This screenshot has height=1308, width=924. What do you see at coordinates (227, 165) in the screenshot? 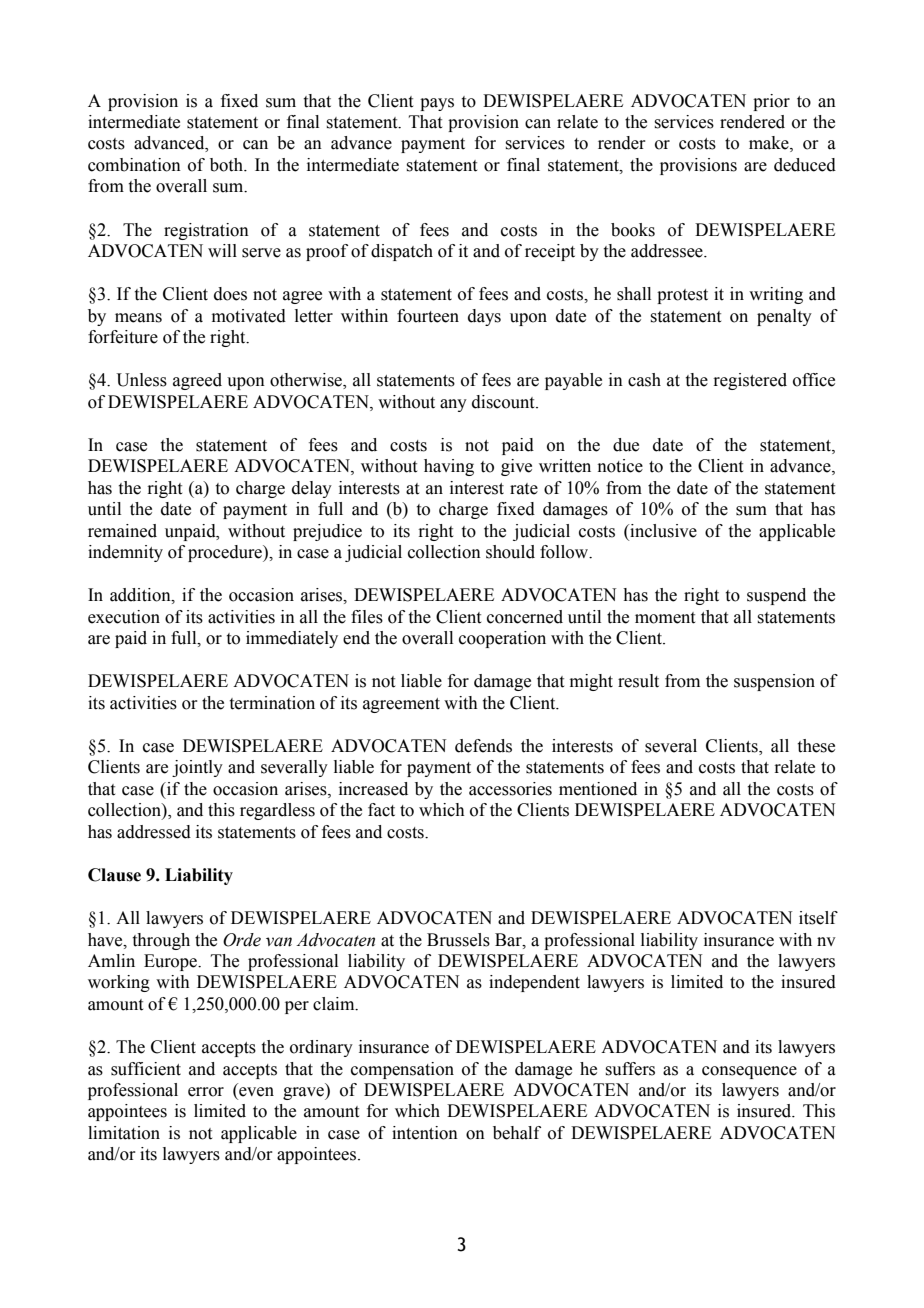
I see `both` at bounding box center [227, 165].
